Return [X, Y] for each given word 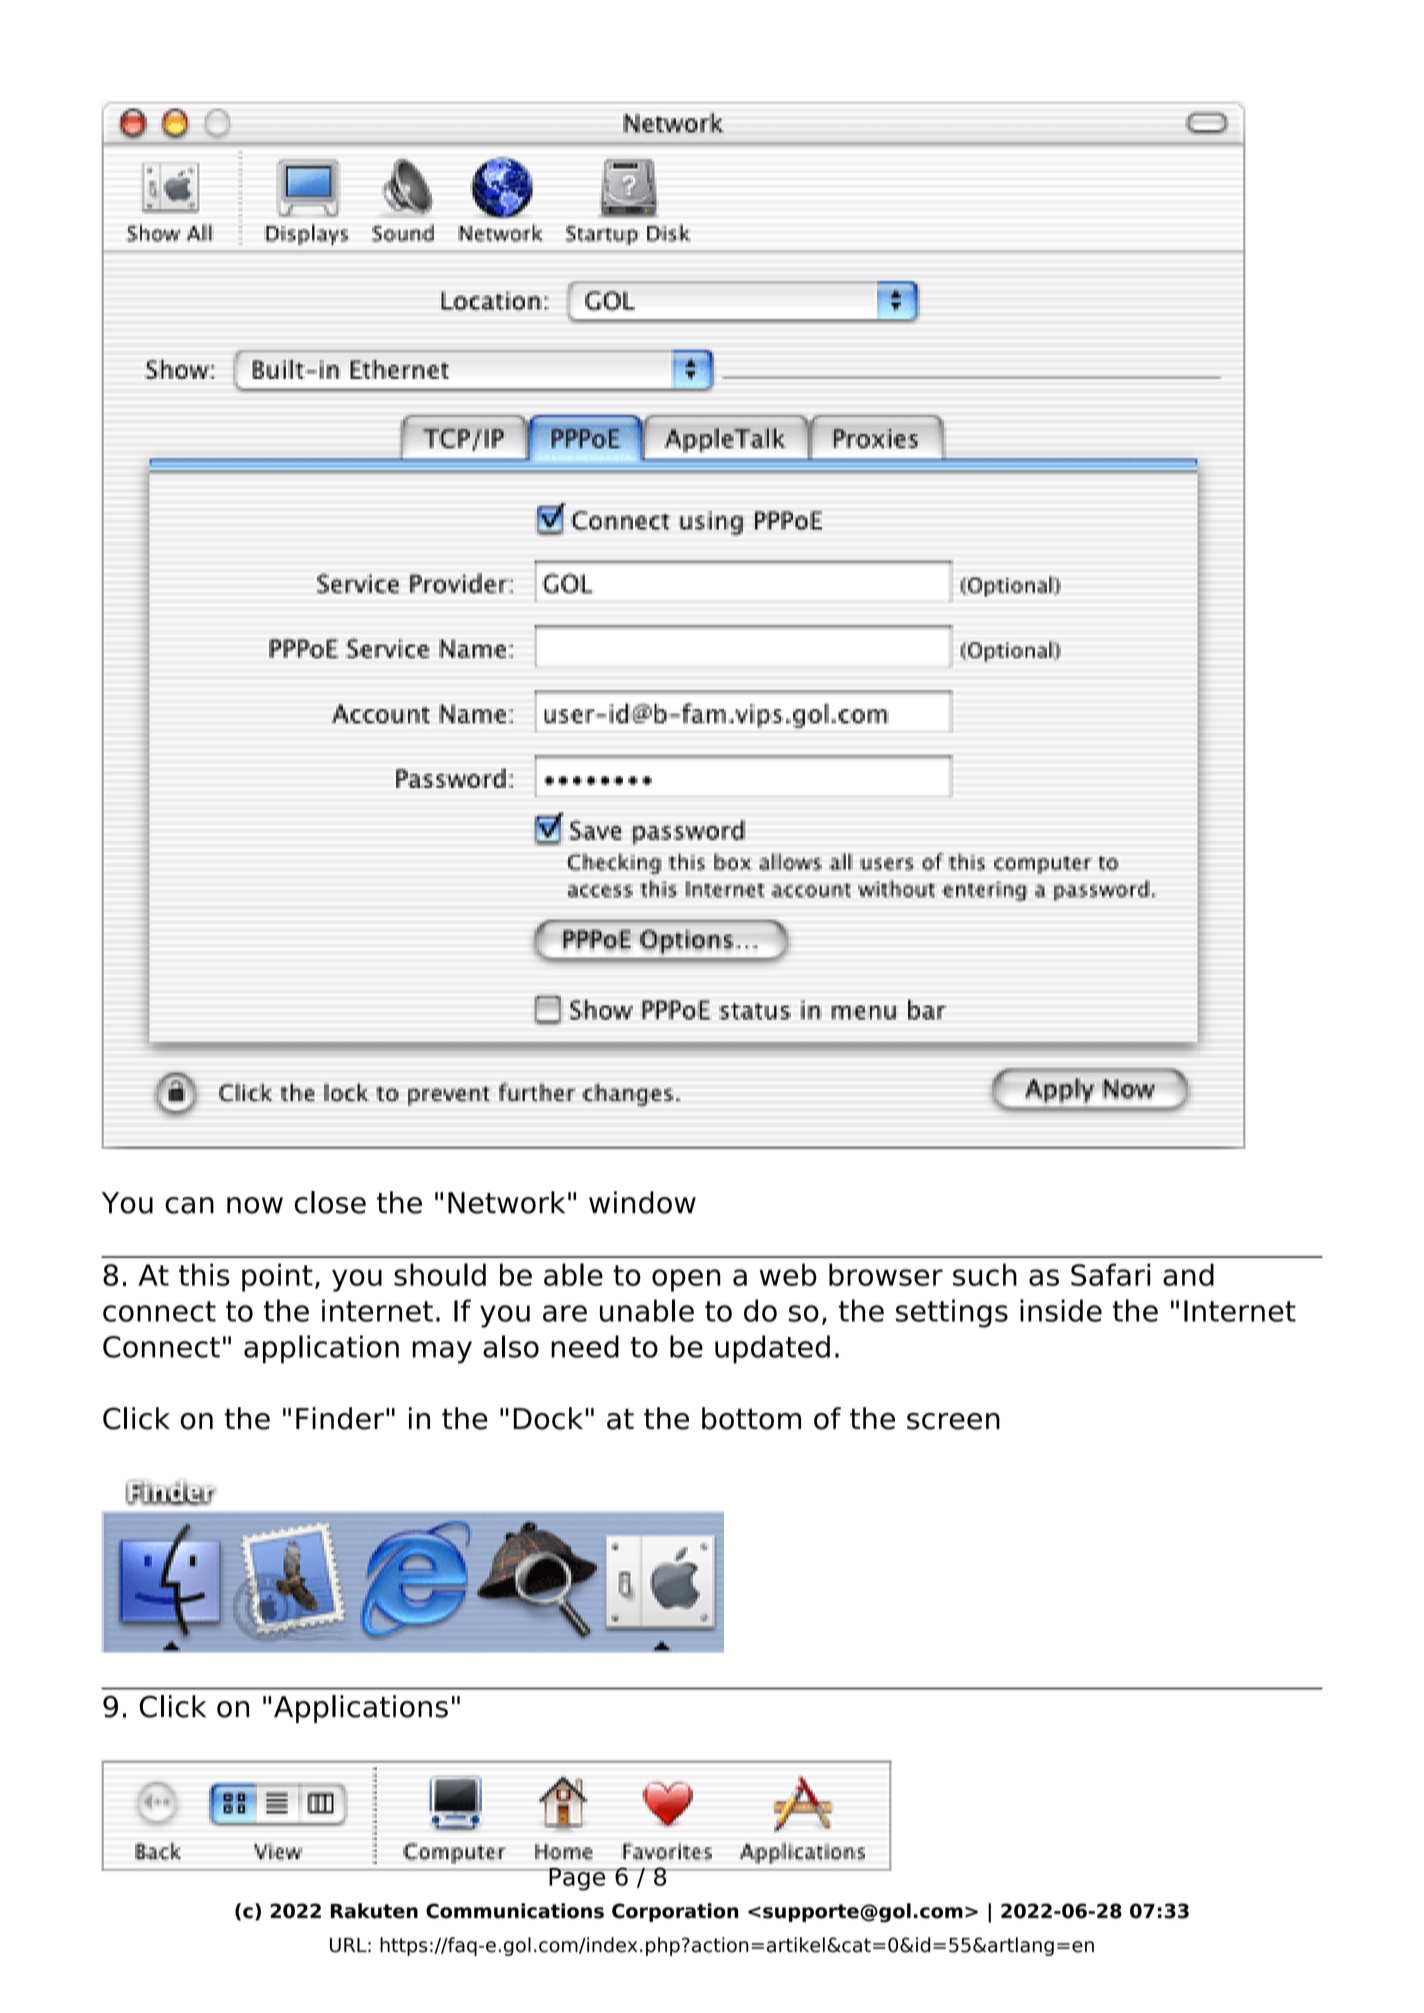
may [442, 1352]
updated [772, 1349]
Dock [548, 1418]
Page [577, 1879]
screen [953, 1421]
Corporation [675, 1912]
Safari [1110, 1274]
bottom [751, 1418]
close [330, 1202]
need [585, 1346]
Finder [340, 1418]
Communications [515, 1911]
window [642, 1202]
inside [1061, 1310]
